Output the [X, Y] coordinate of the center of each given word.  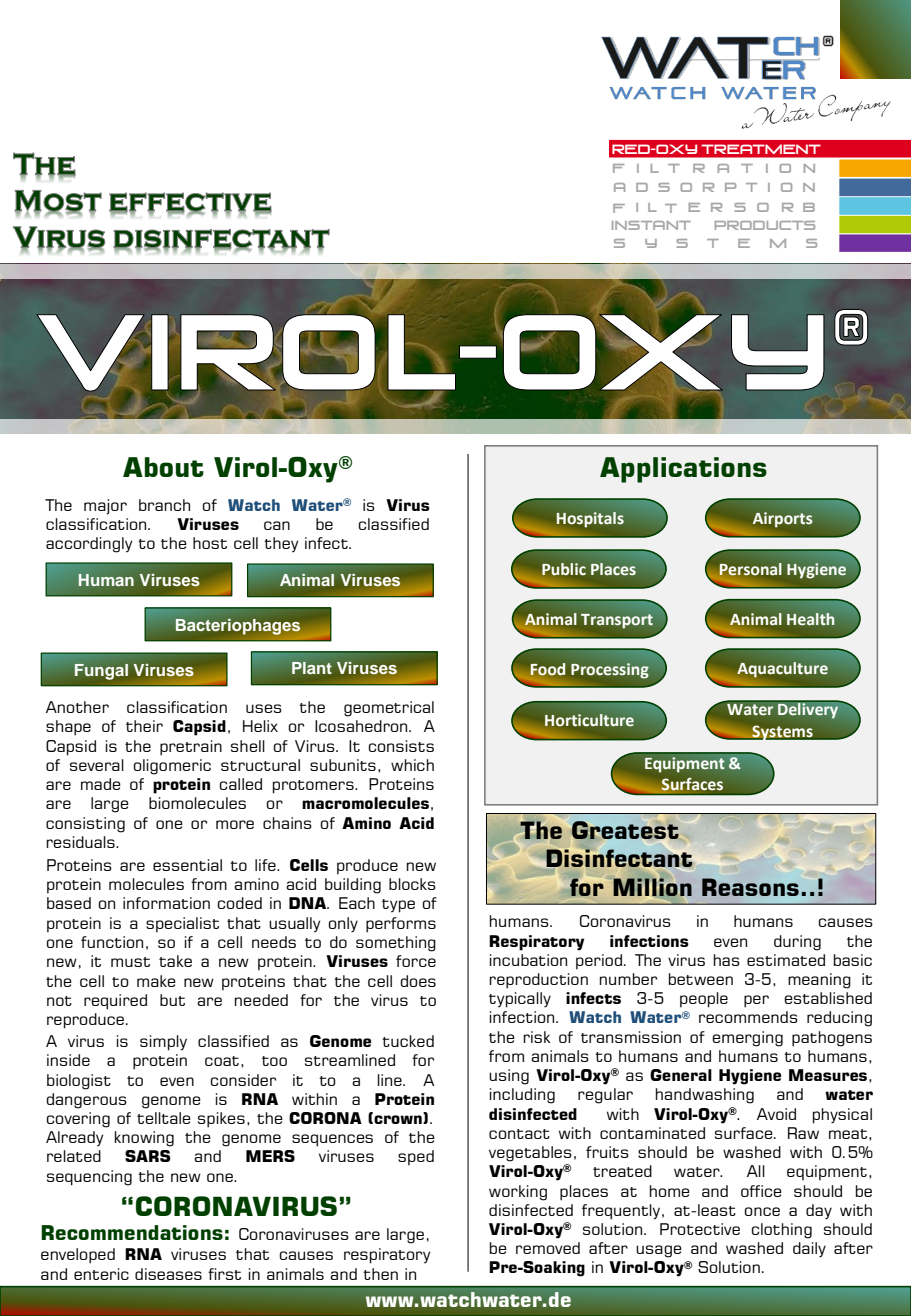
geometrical [389, 709]
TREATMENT [761, 149]
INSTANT [651, 225]
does [418, 981]
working [518, 1193]
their [144, 726]
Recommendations [132, 1232]
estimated [786, 960]
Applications [683, 470]
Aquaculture [782, 670]
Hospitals [590, 519]
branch [164, 505]
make [156, 981]
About [163, 467]
